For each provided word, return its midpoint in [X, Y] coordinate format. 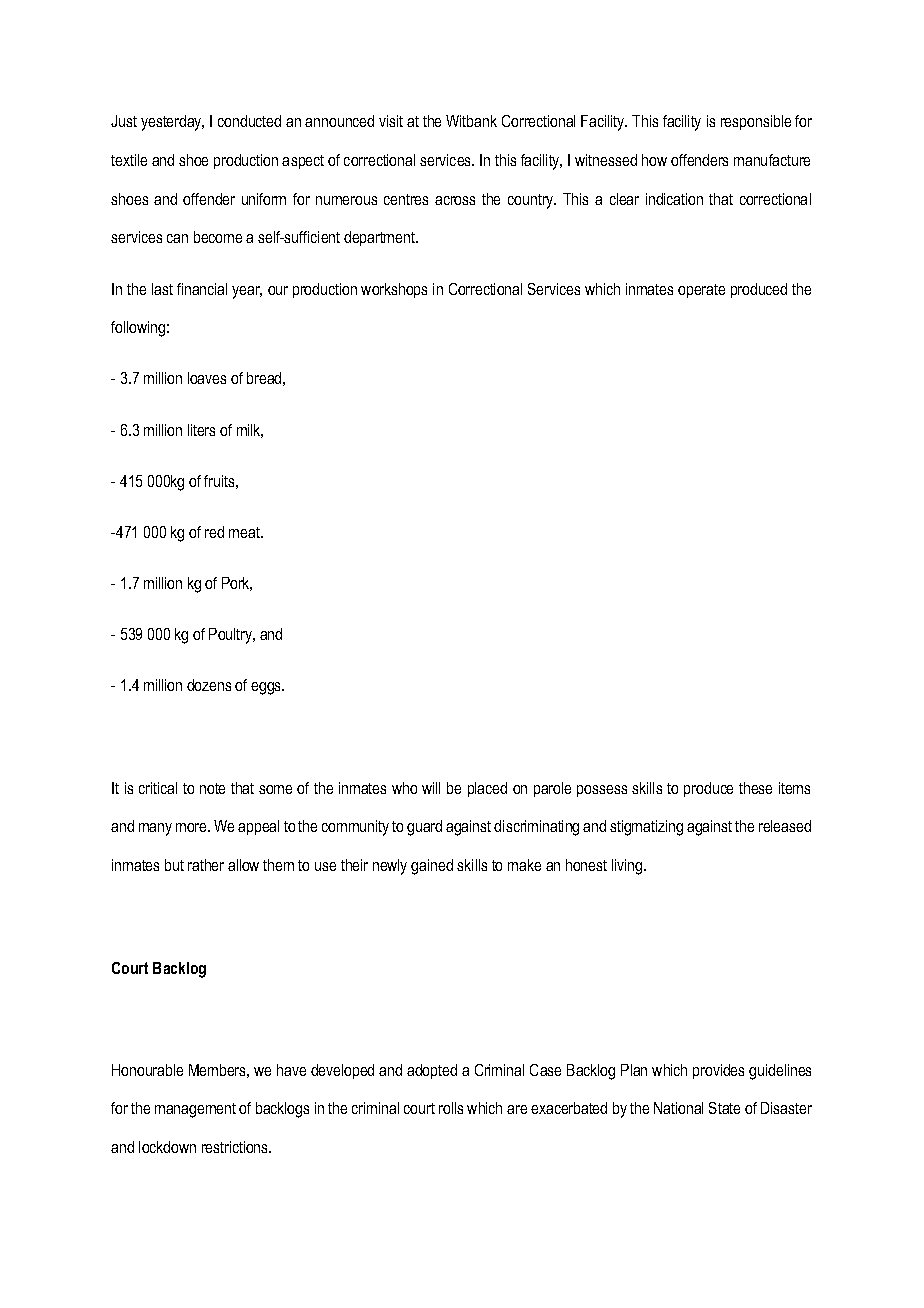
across [455, 200]
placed [487, 789]
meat [245, 532]
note [212, 788]
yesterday [172, 123]
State [724, 1108]
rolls [451, 1108]
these [755, 788]
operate [701, 291]
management [195, 1110]
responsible [756, 122]
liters [201, 430]
